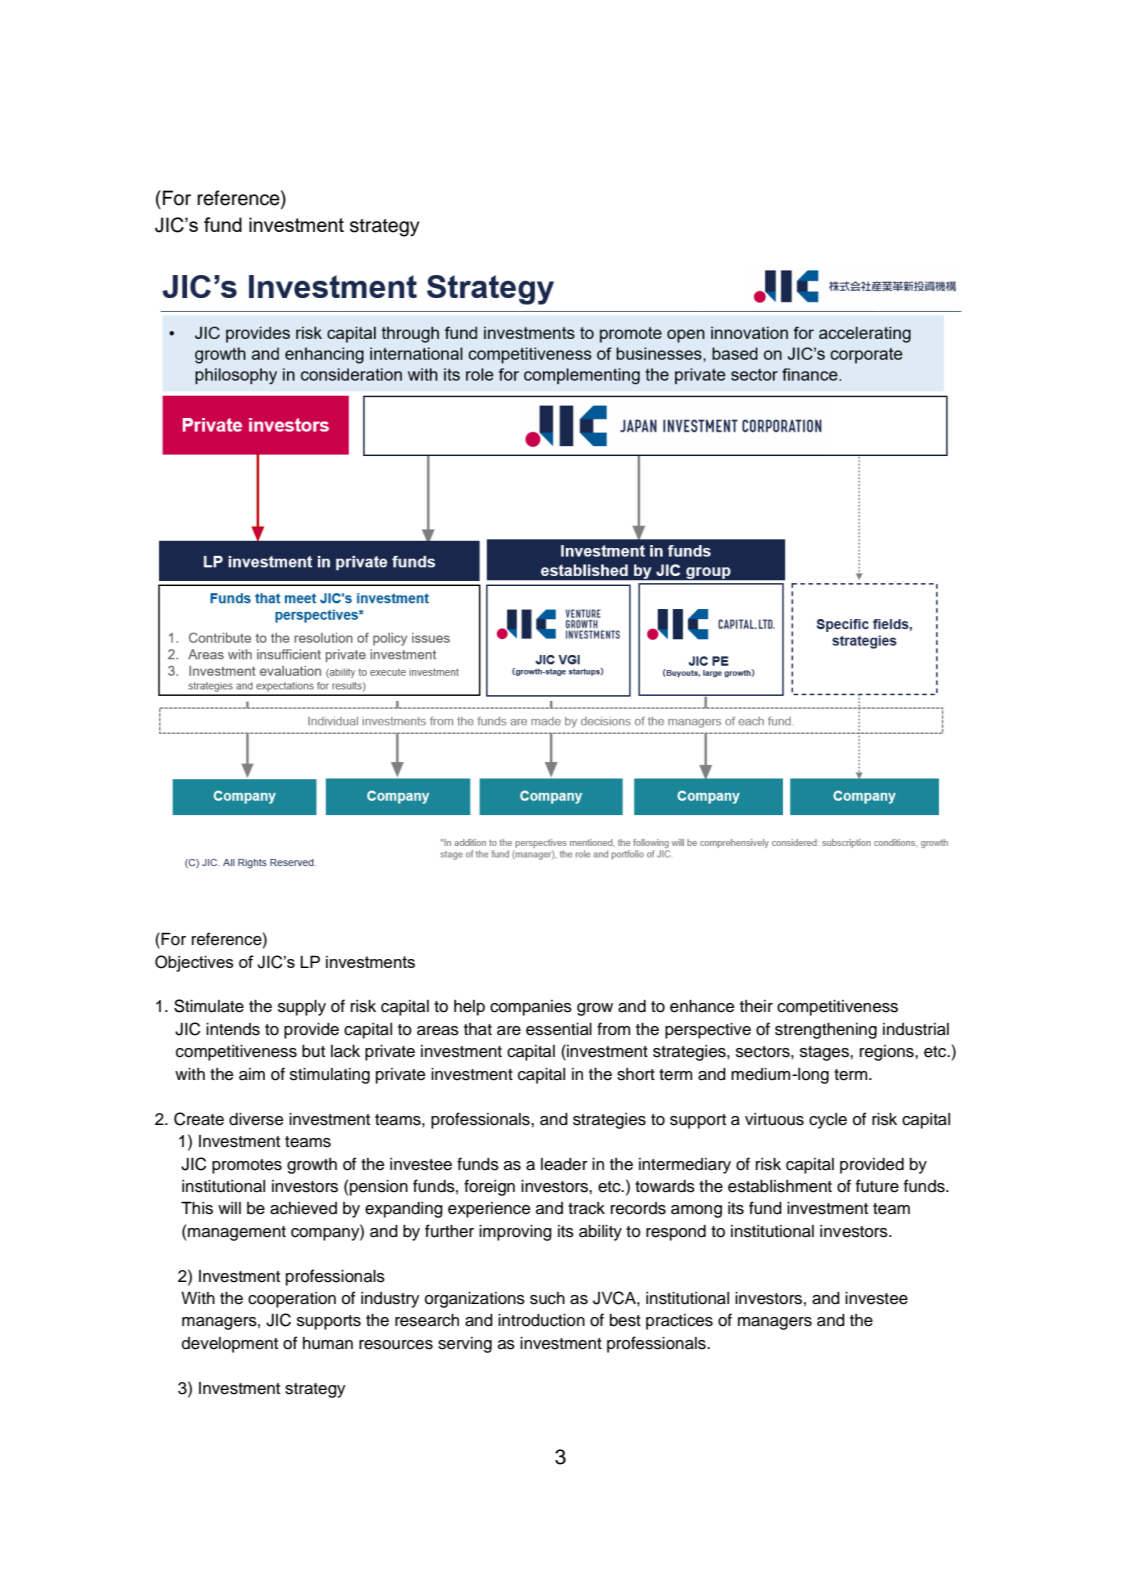 The width and height of the screenshot is (1121, 1585). Describe the element at coordinates (756, 1006) in the screenshot. I see `their` at that location.
